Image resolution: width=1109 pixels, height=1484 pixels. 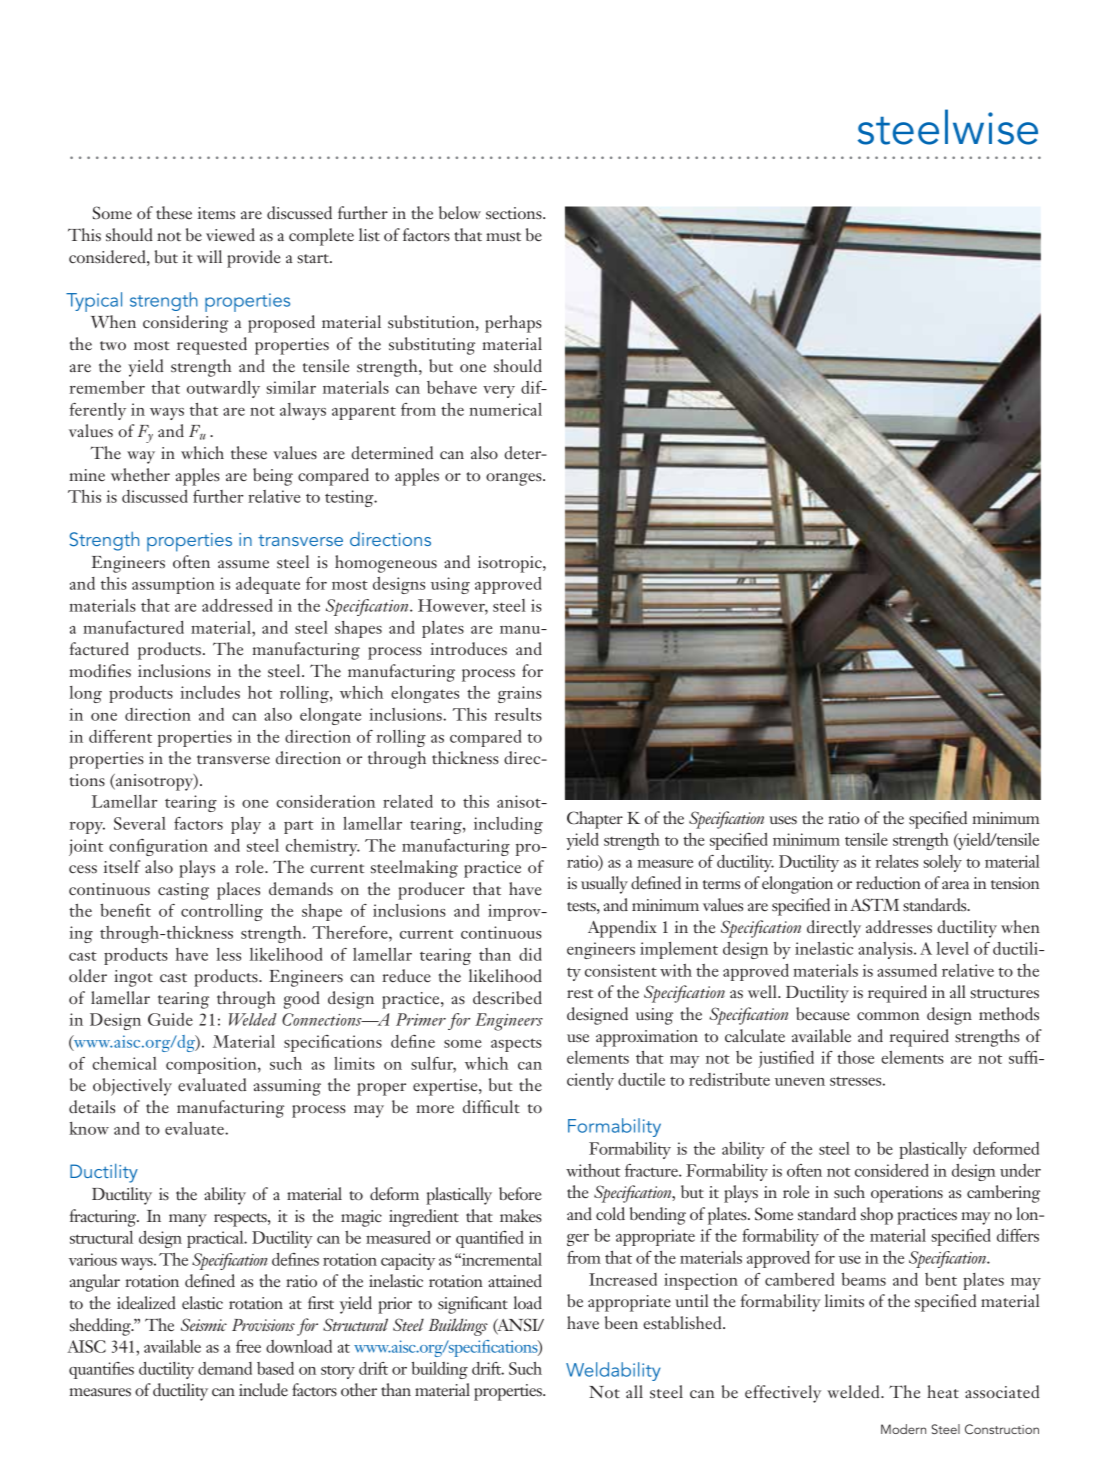 What do you see at coordinates (209, 256) in the screenshot?
I see `will` at bounding box center [209, 256].
